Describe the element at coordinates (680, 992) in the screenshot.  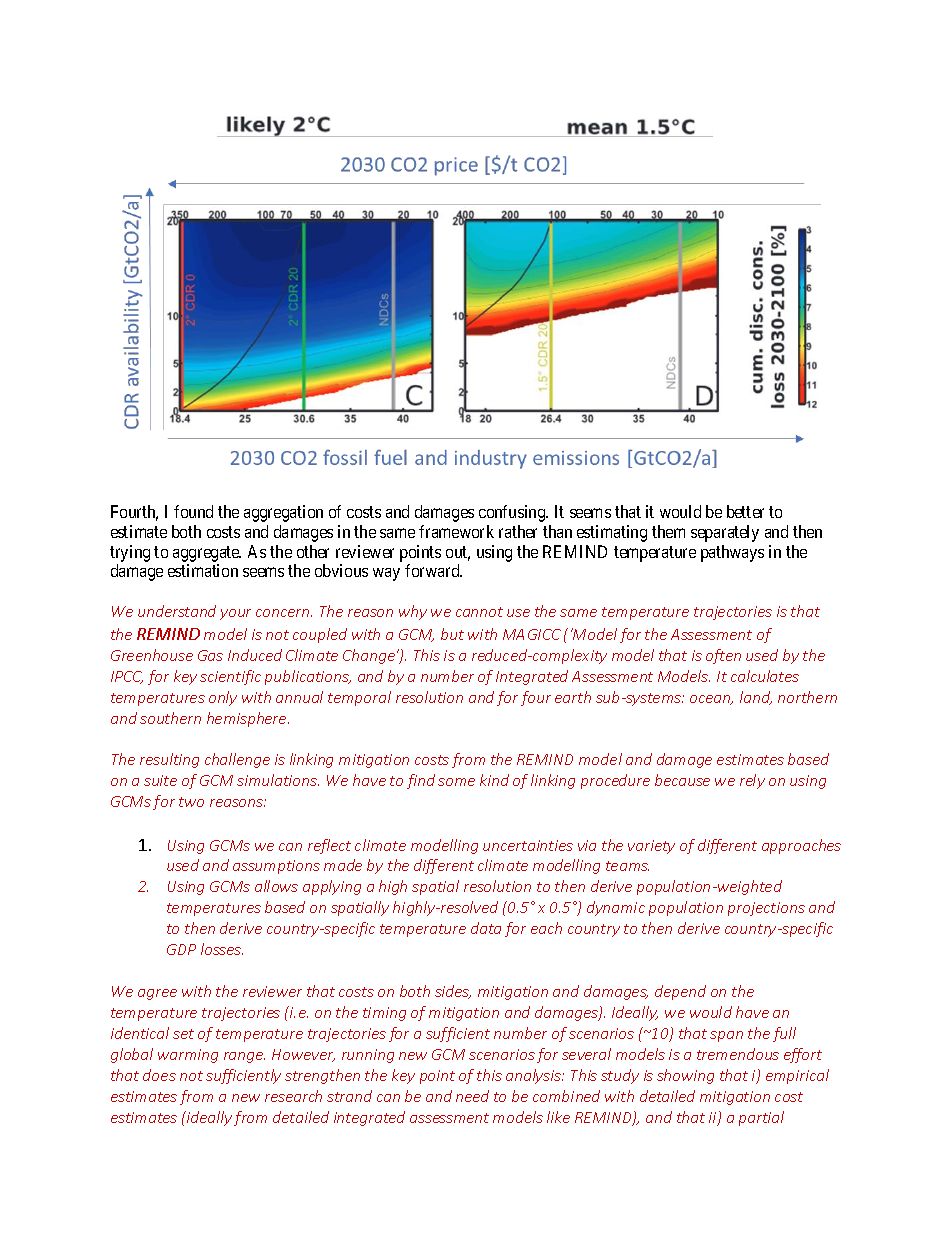
I see `depend` at that location.
